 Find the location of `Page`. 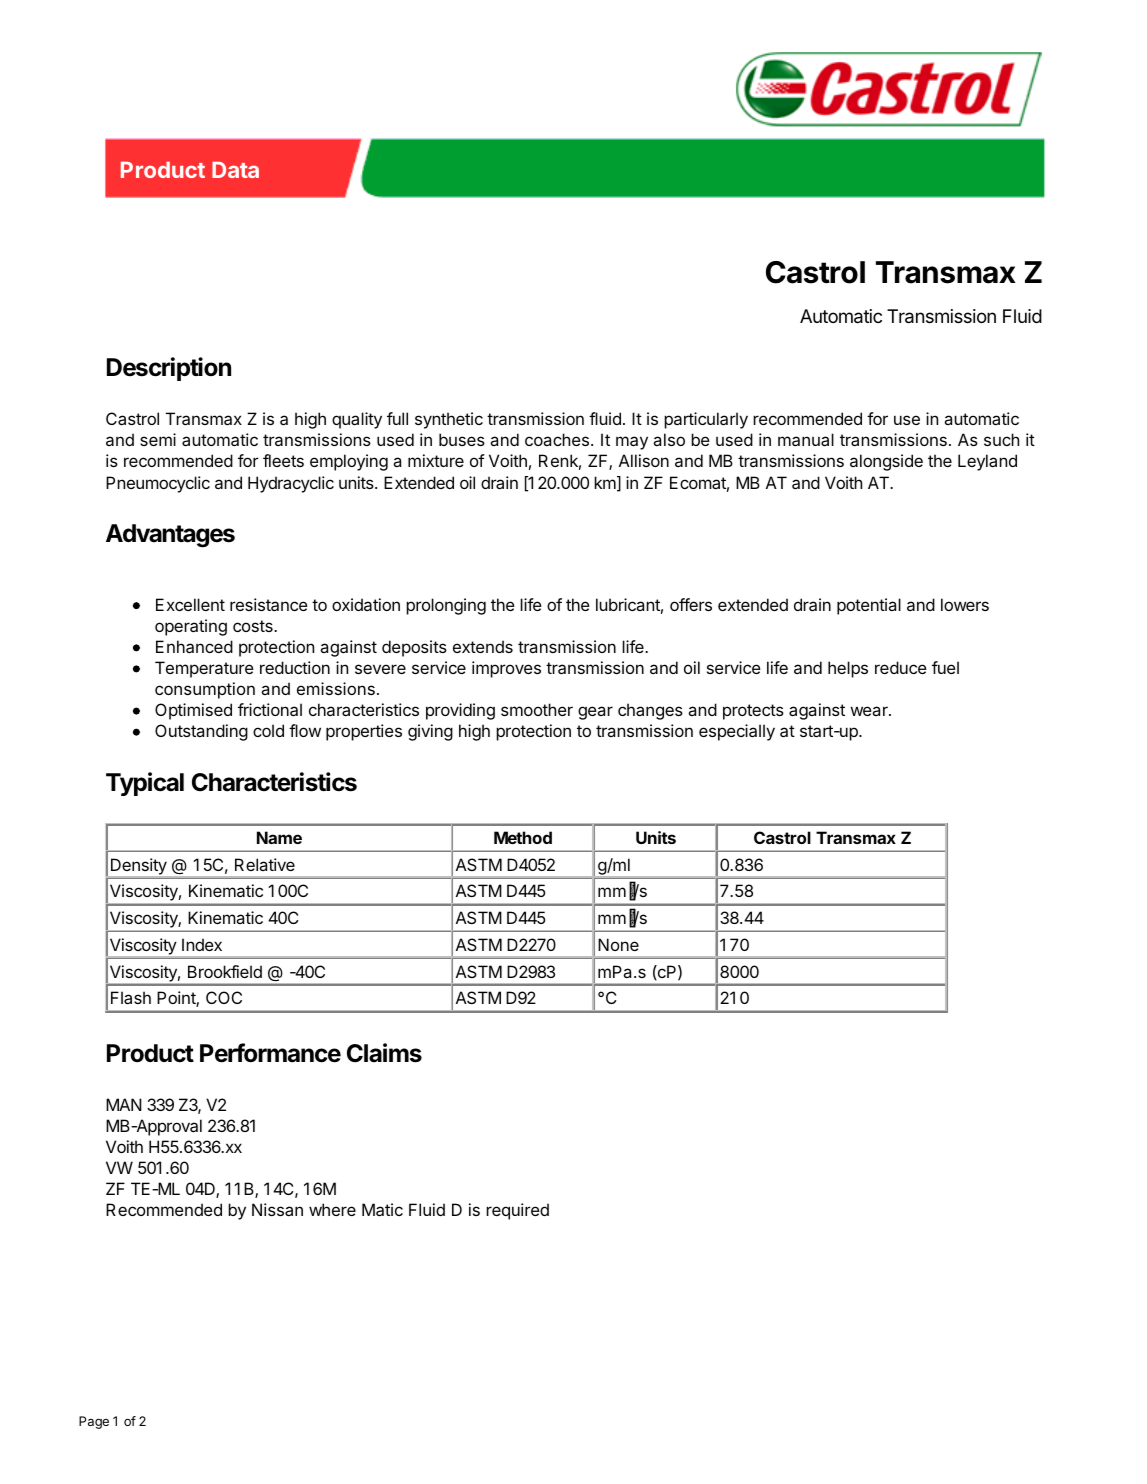

Page is located at coordinates (94, 1422).
